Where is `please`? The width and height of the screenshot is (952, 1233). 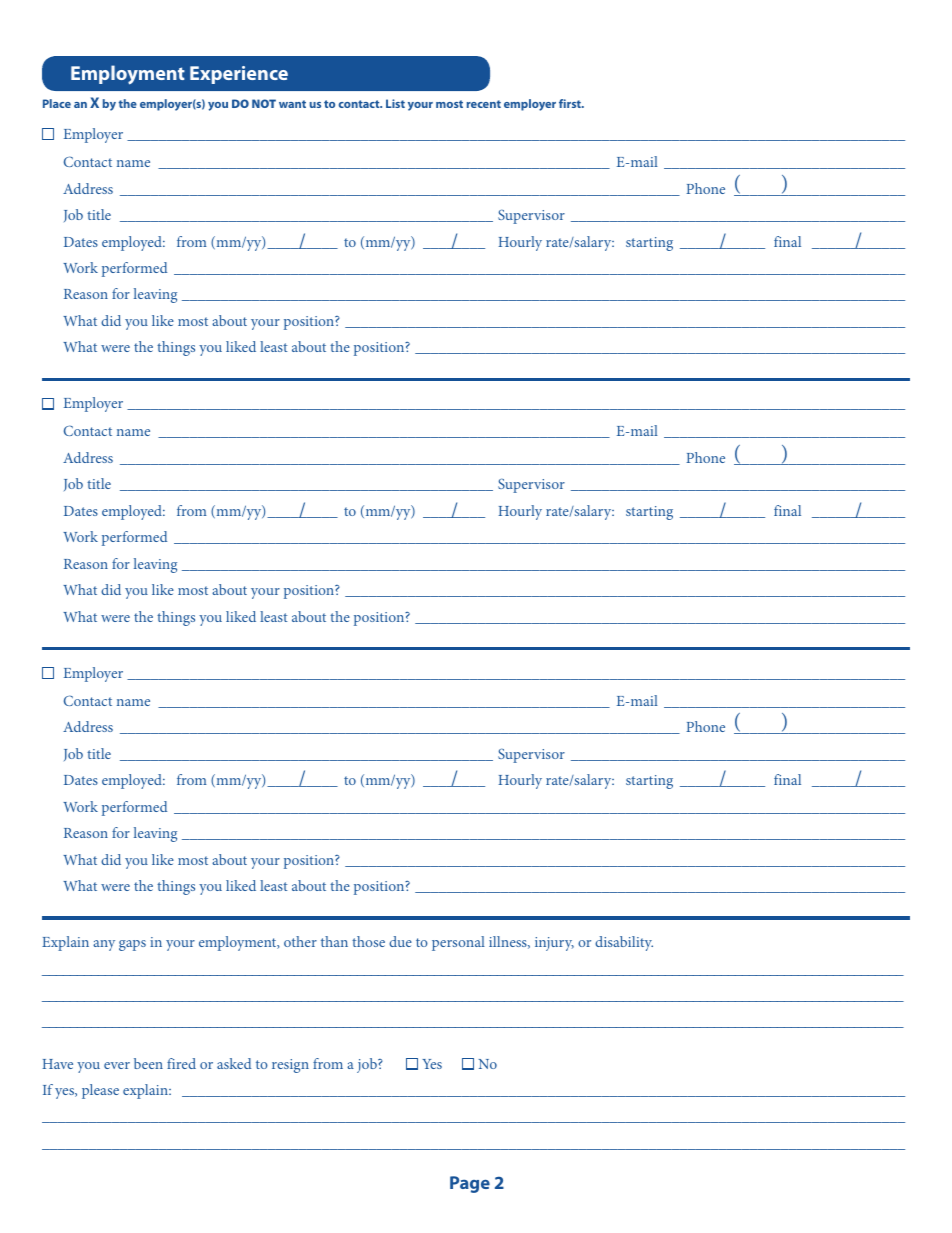
please is located at coordinates (100, 1091).
